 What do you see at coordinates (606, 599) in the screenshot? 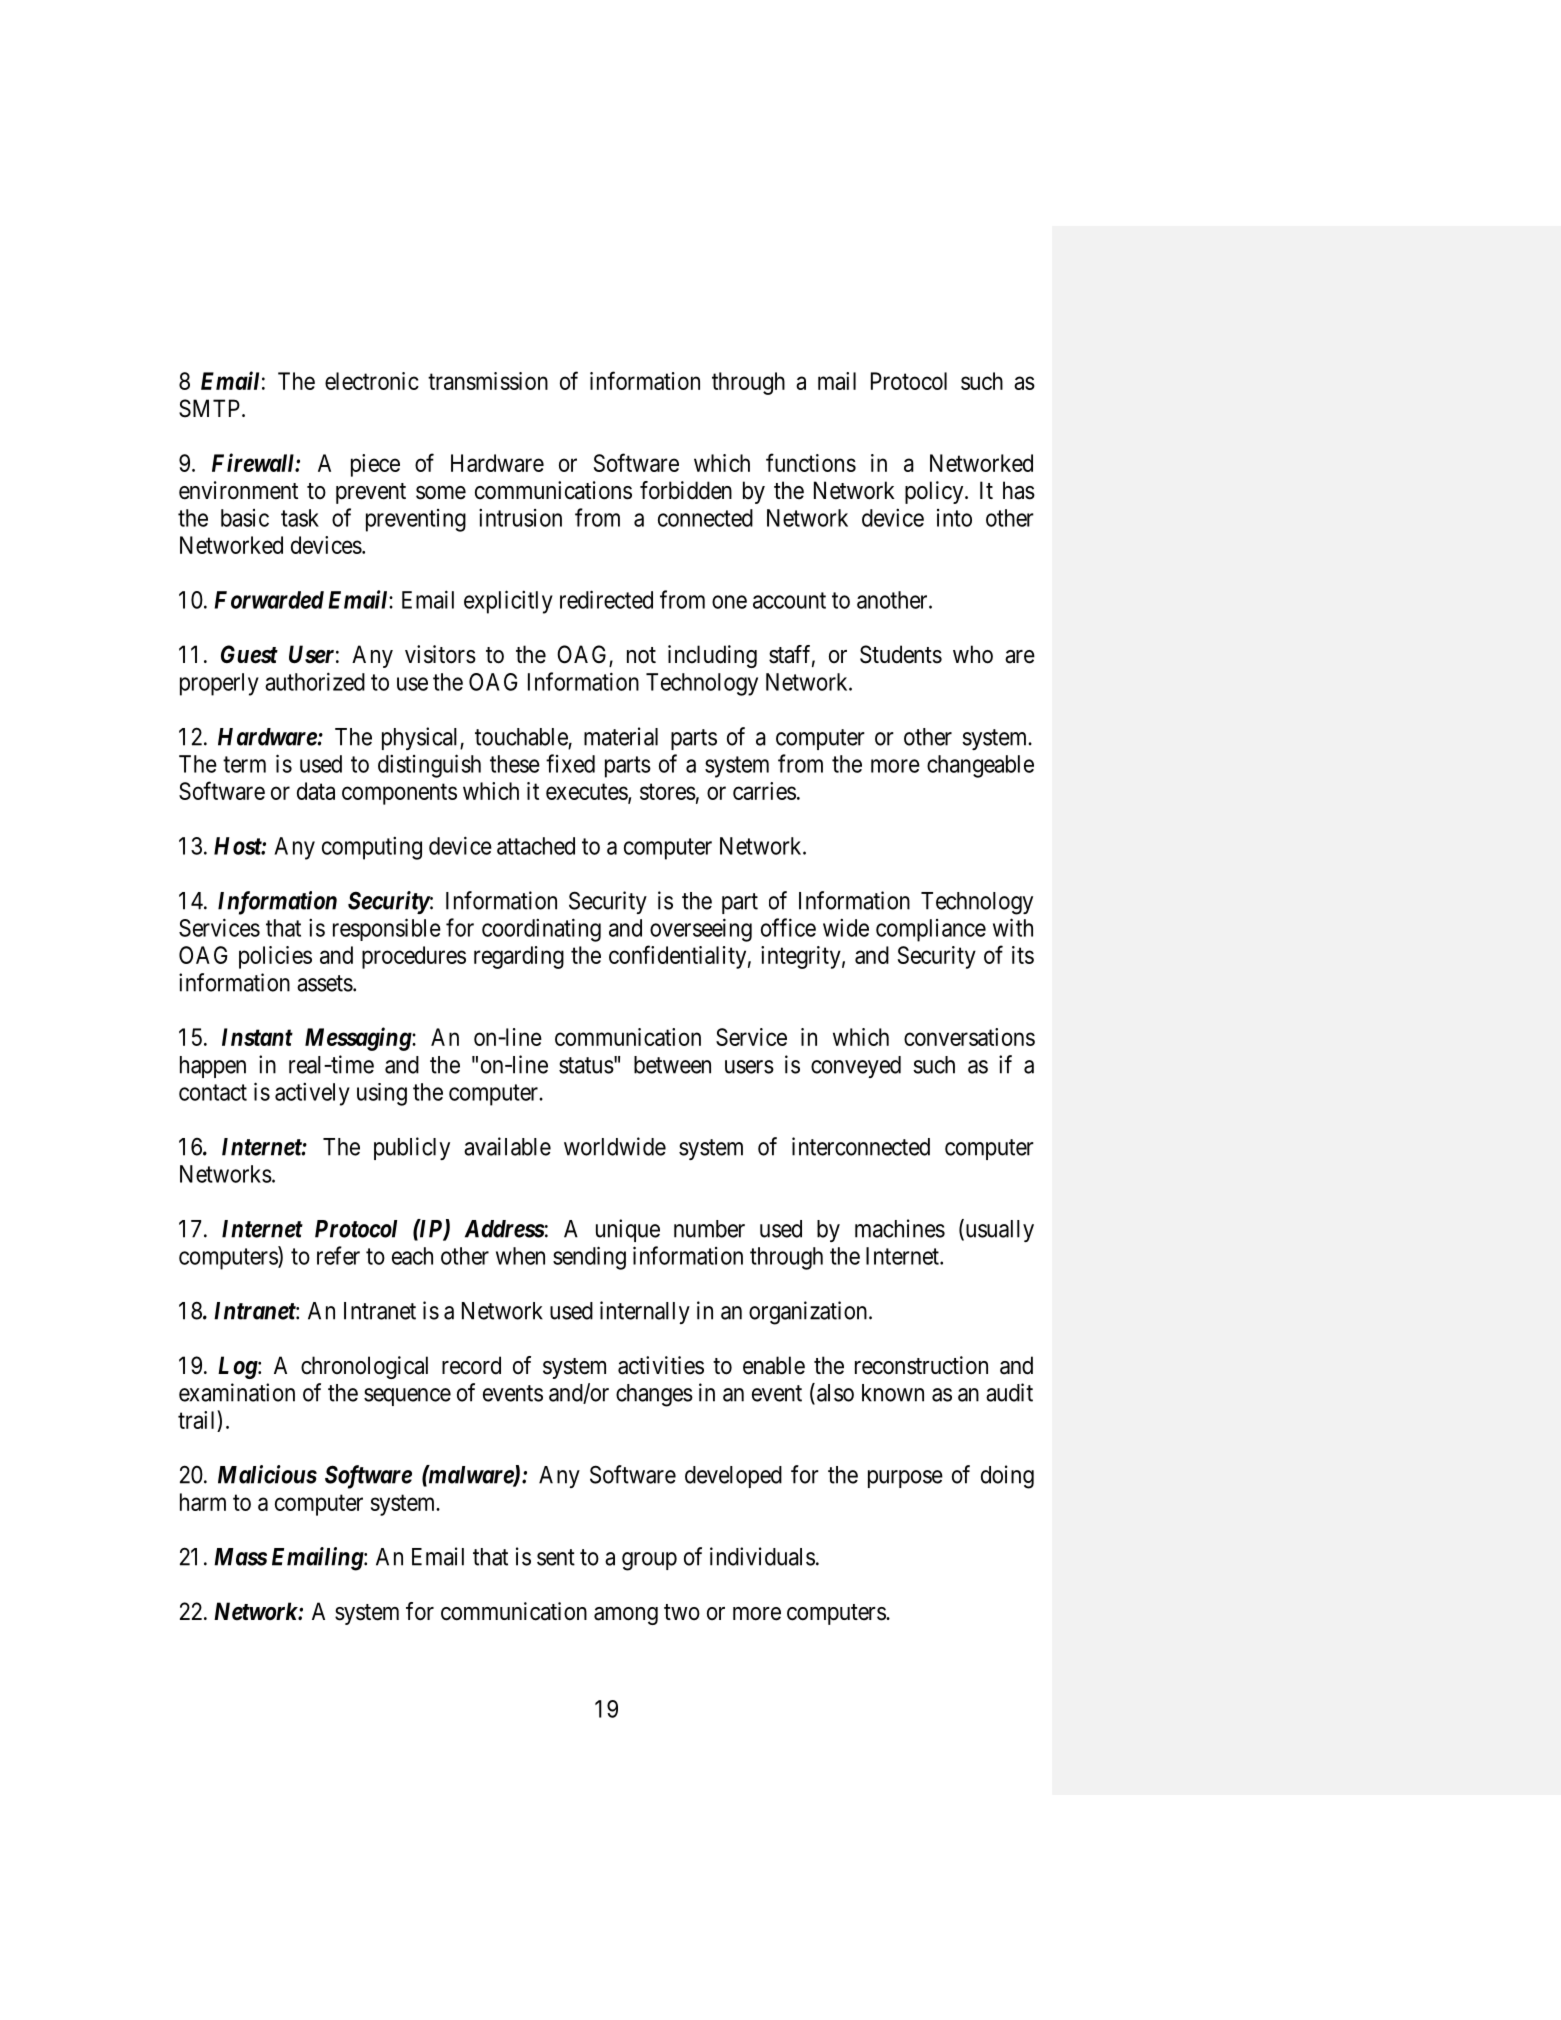
I see `redirected` at bounding box center [606, 599].
